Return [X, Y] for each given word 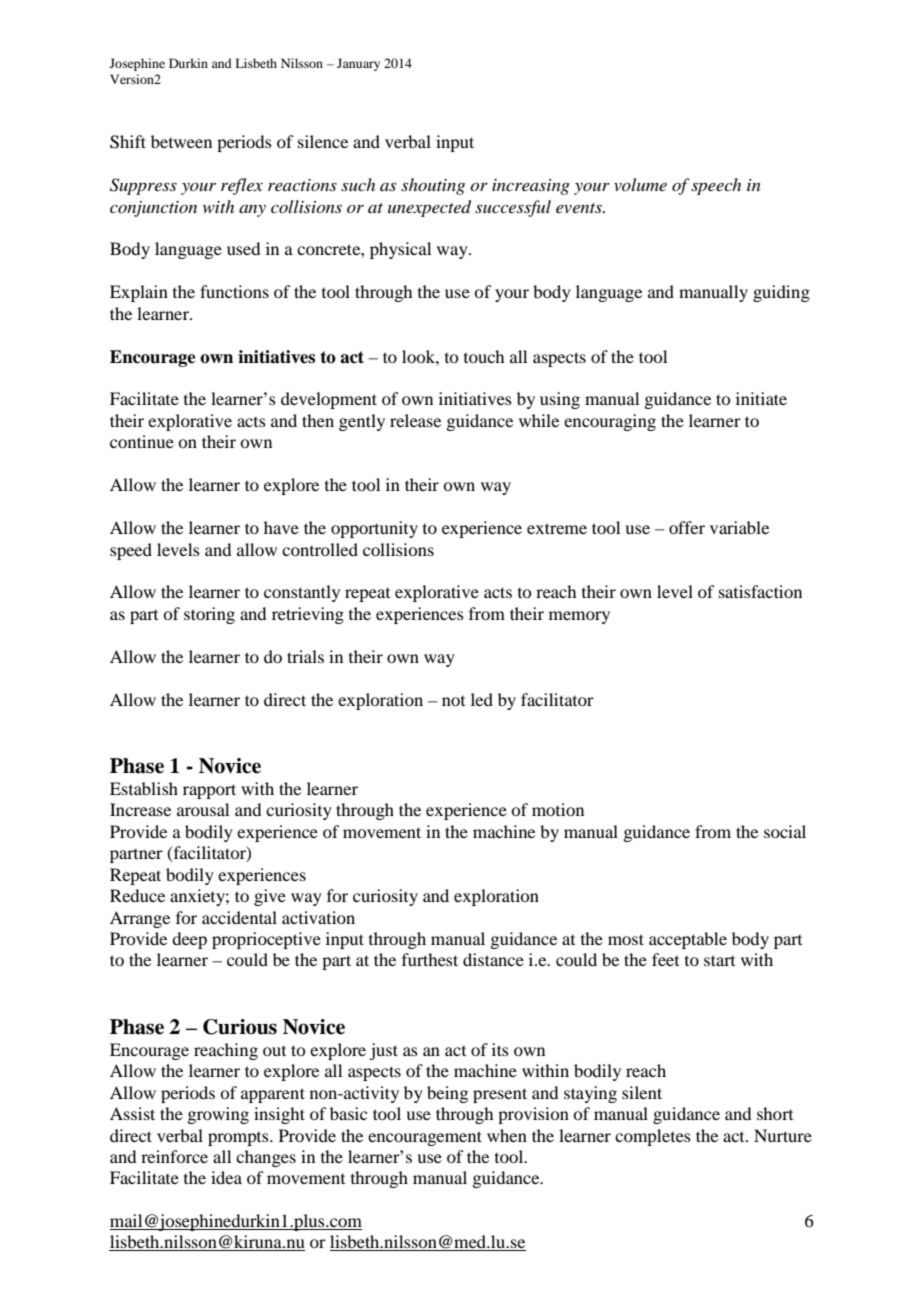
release [415, 420]
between [181, 141]
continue [142, 441]
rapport [209, 791]
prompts [239, 1139]
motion [558, 809]
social [785, 831]
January [358, 64]
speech [716, 186]
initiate [761, 398]
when [507, 1135]
